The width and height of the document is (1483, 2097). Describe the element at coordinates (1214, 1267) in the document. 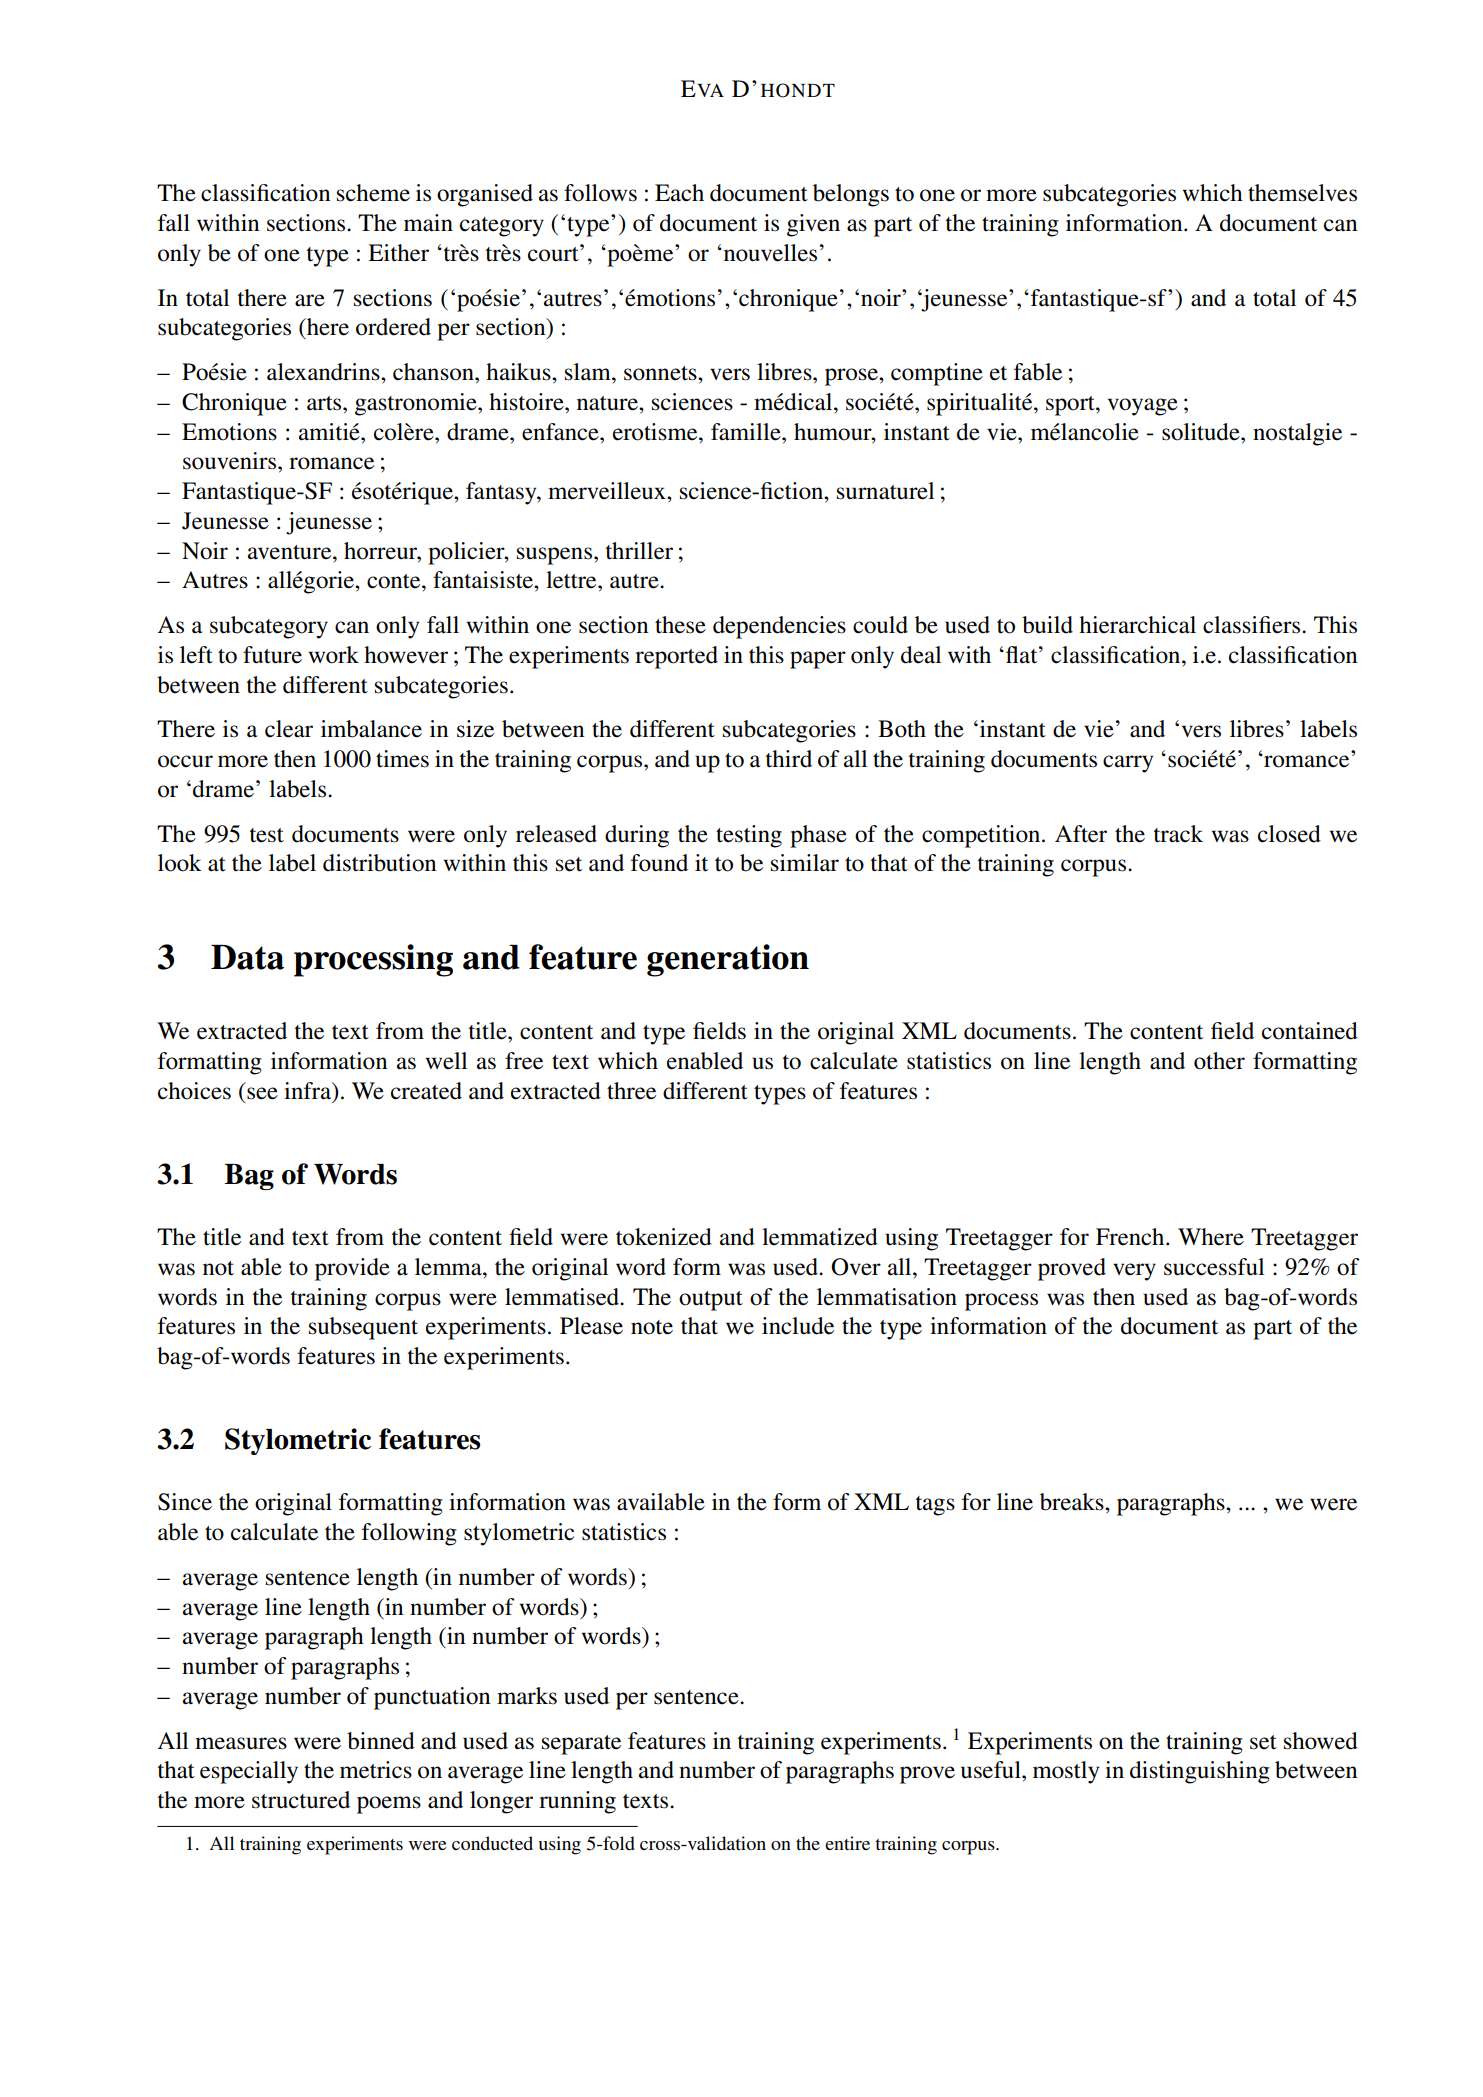

I see `successful` at that location.
